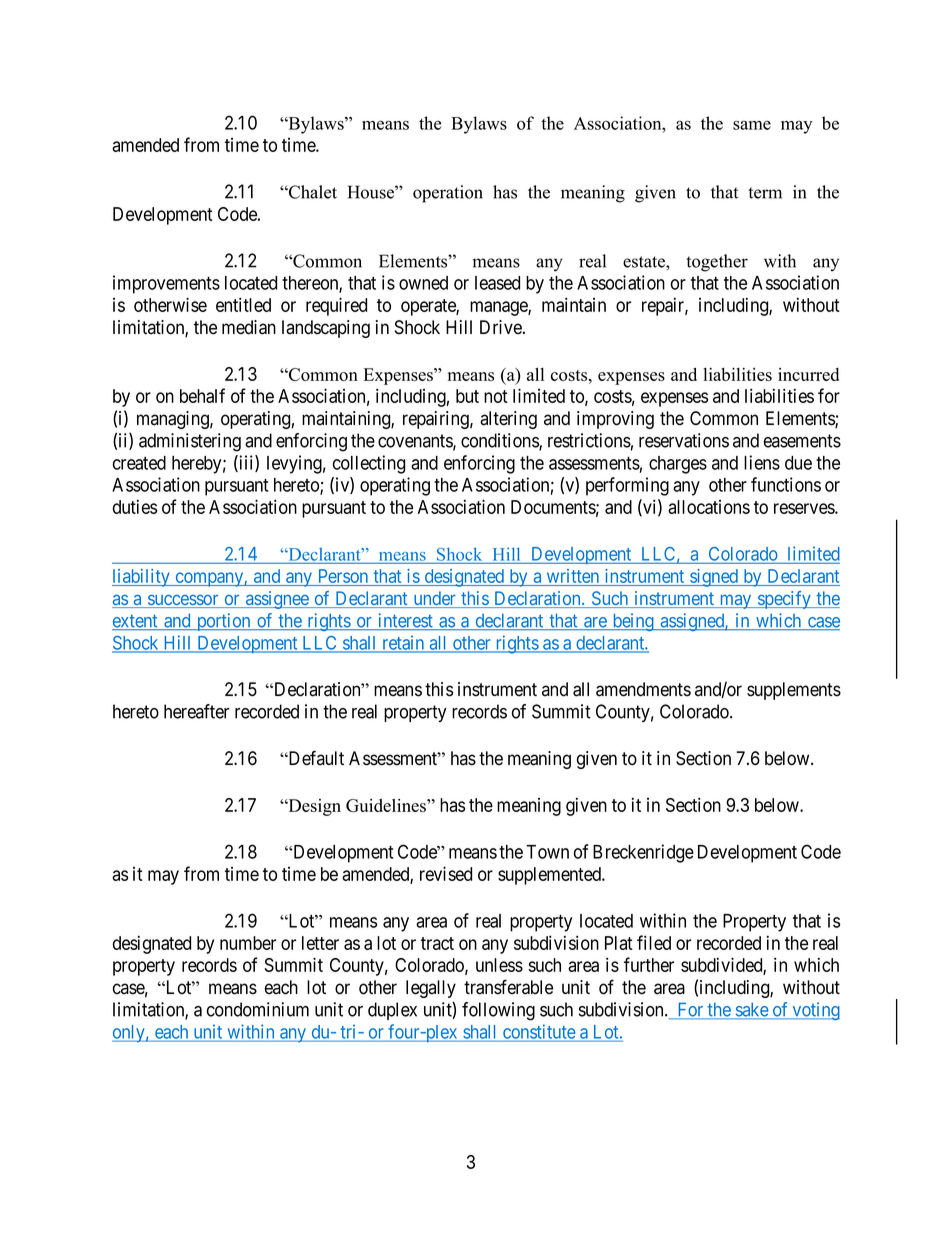 The image size is (952, 1233). I want to click on operation, so click(448, 194).
